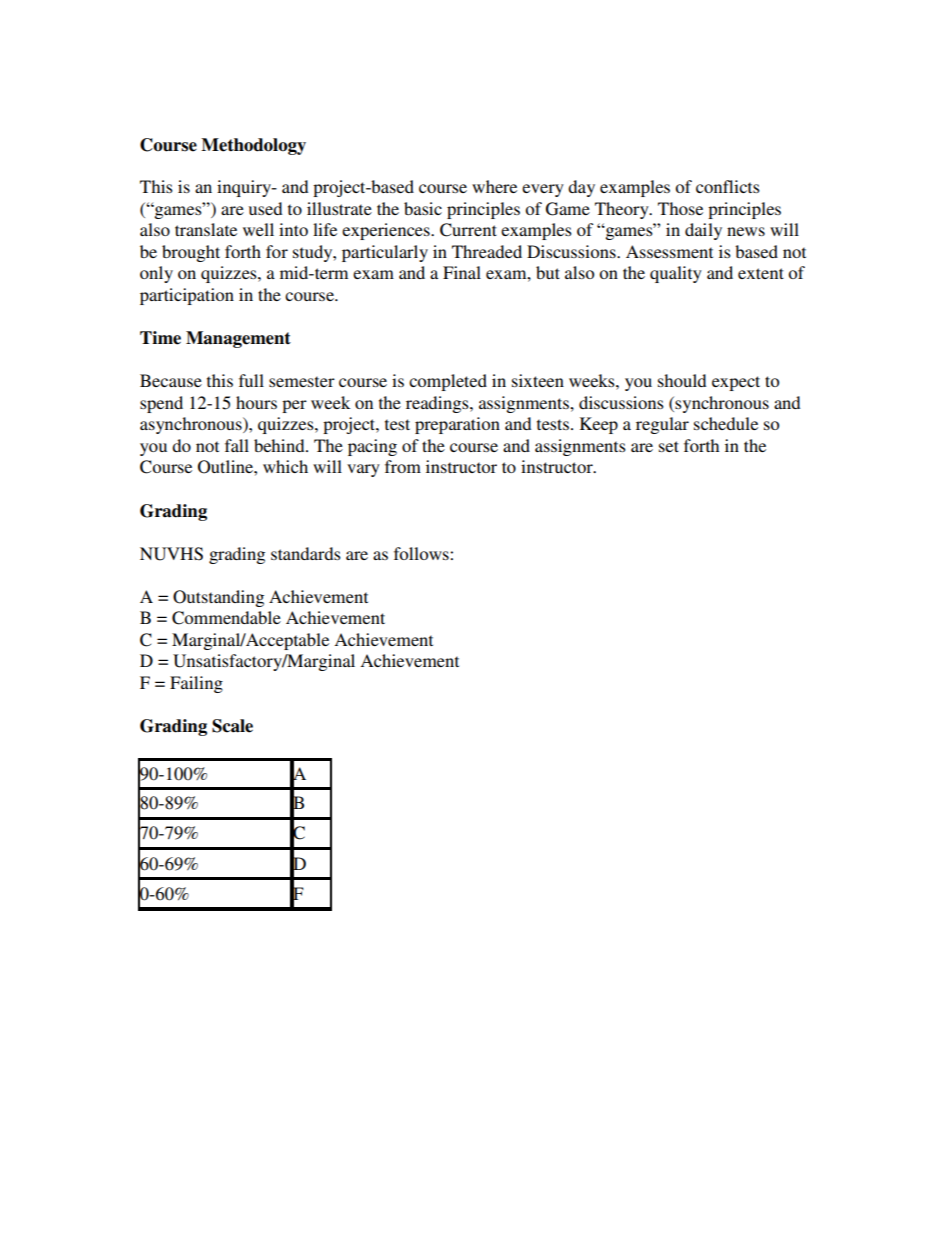 The height and width of the document is (1233, 952). Describe the element at coordinates (253, 146) in the document. I see `Methodology` at that location.
